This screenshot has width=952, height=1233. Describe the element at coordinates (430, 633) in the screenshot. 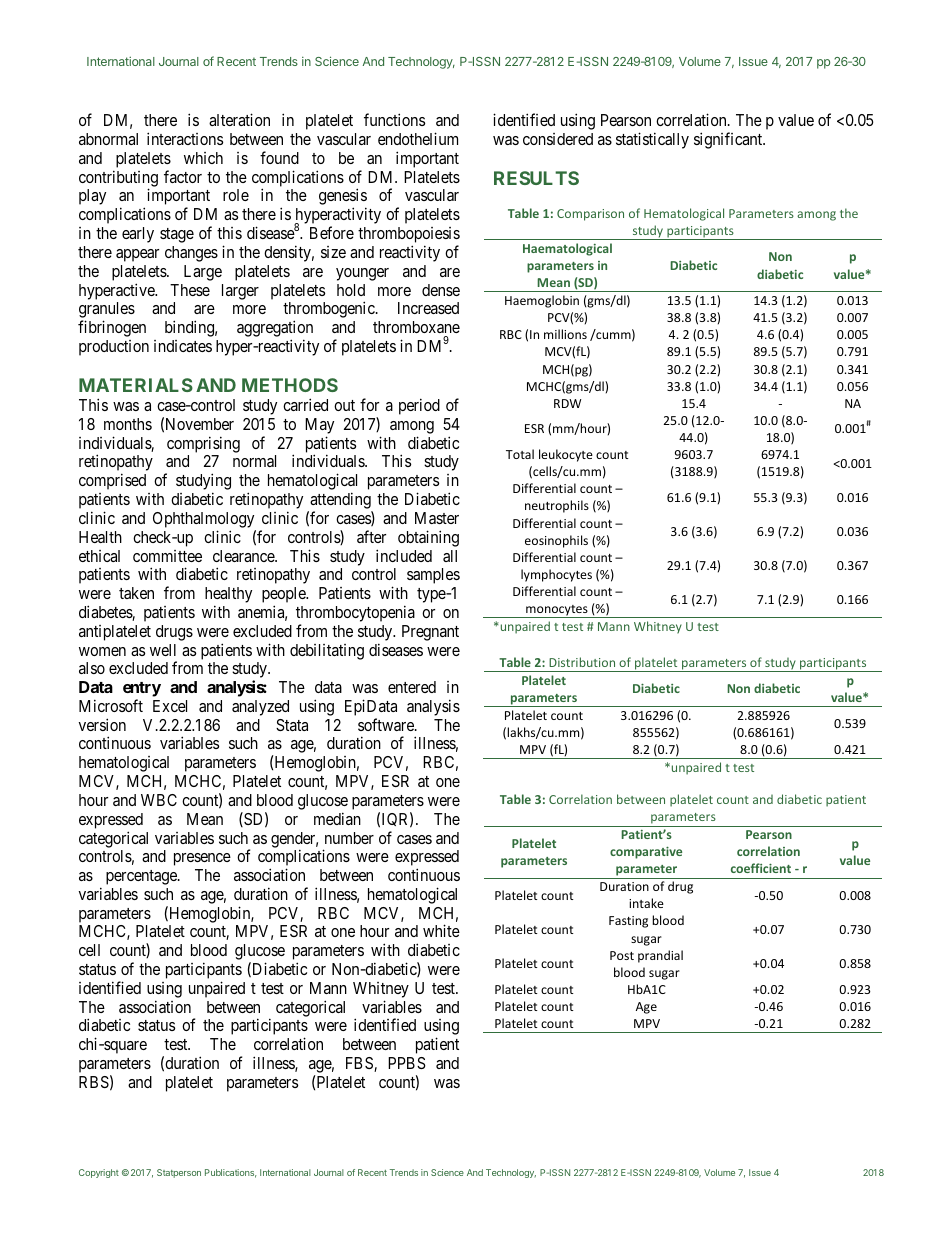

I see `Pregnant` at that location.
